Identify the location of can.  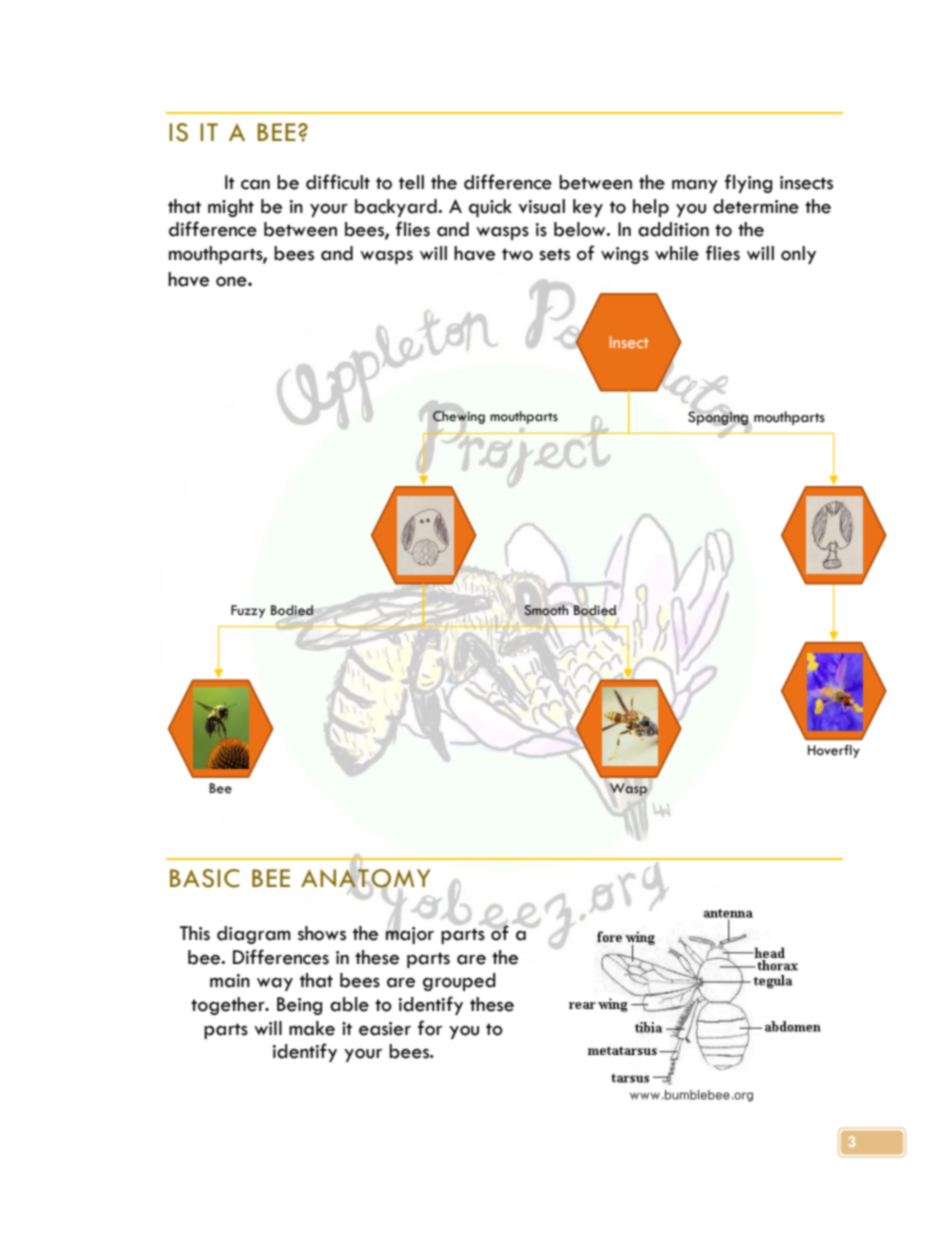
(255, 184).
